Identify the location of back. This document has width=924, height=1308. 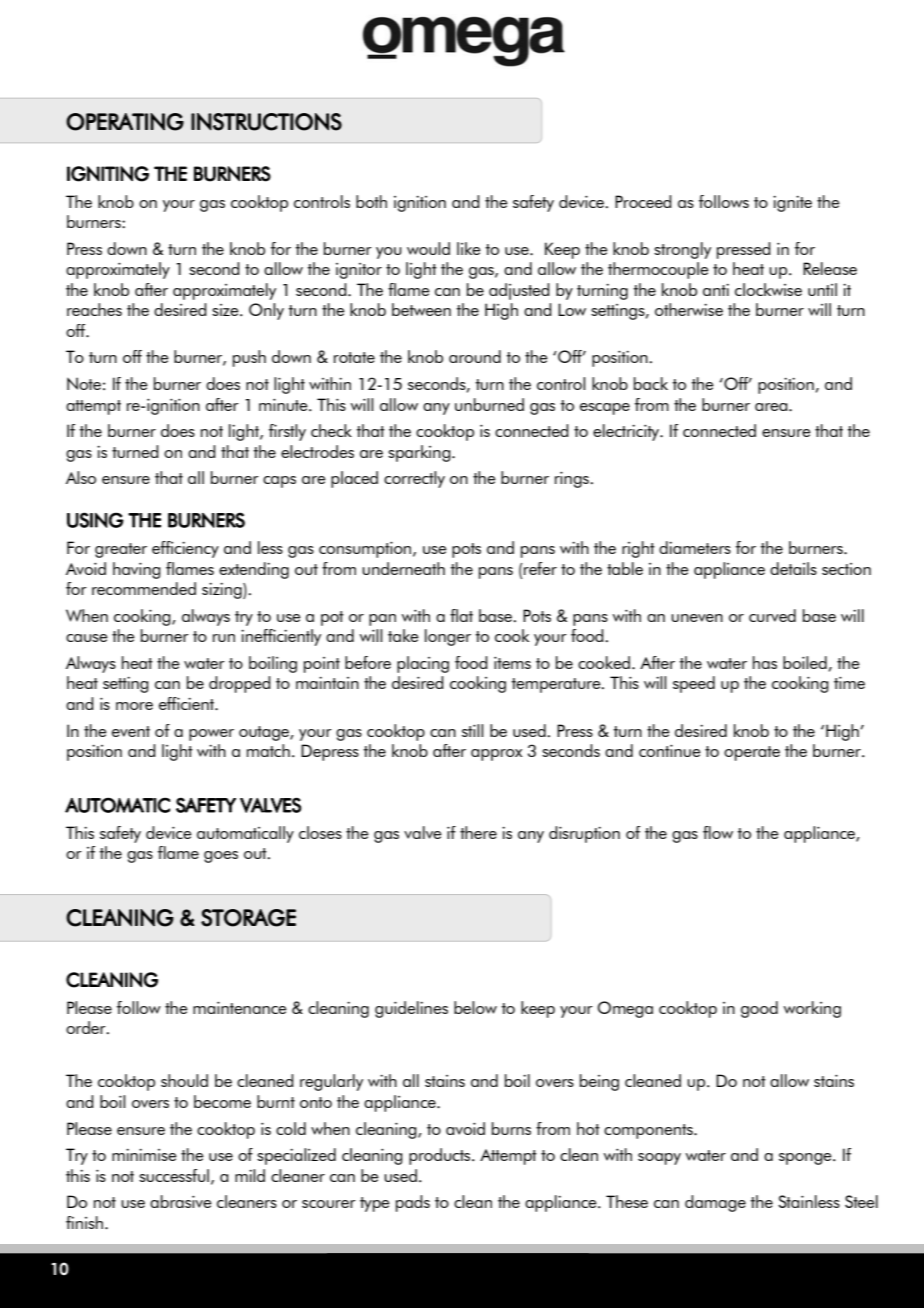
(651, 383).
